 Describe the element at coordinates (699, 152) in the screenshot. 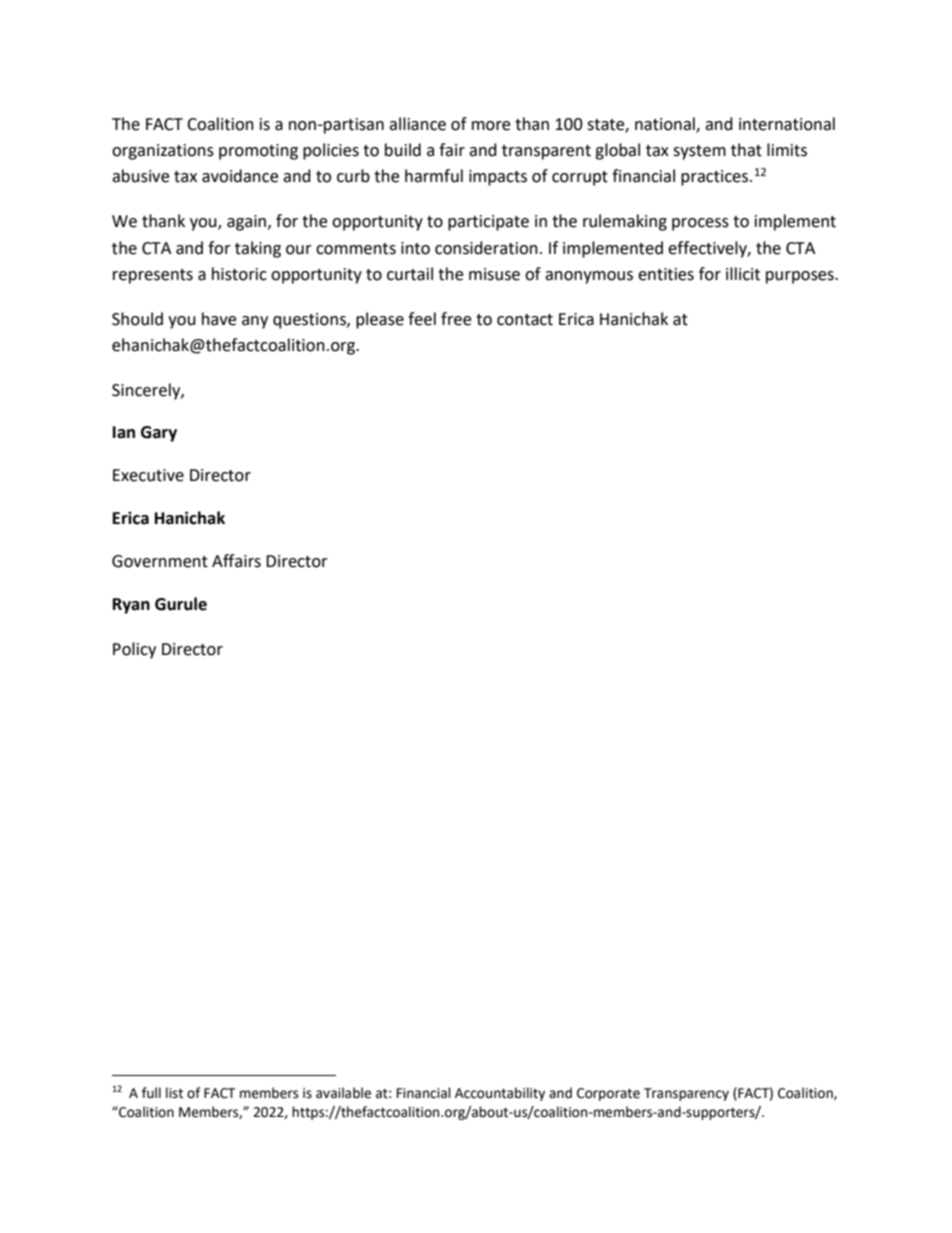

I see `system` at that location.
